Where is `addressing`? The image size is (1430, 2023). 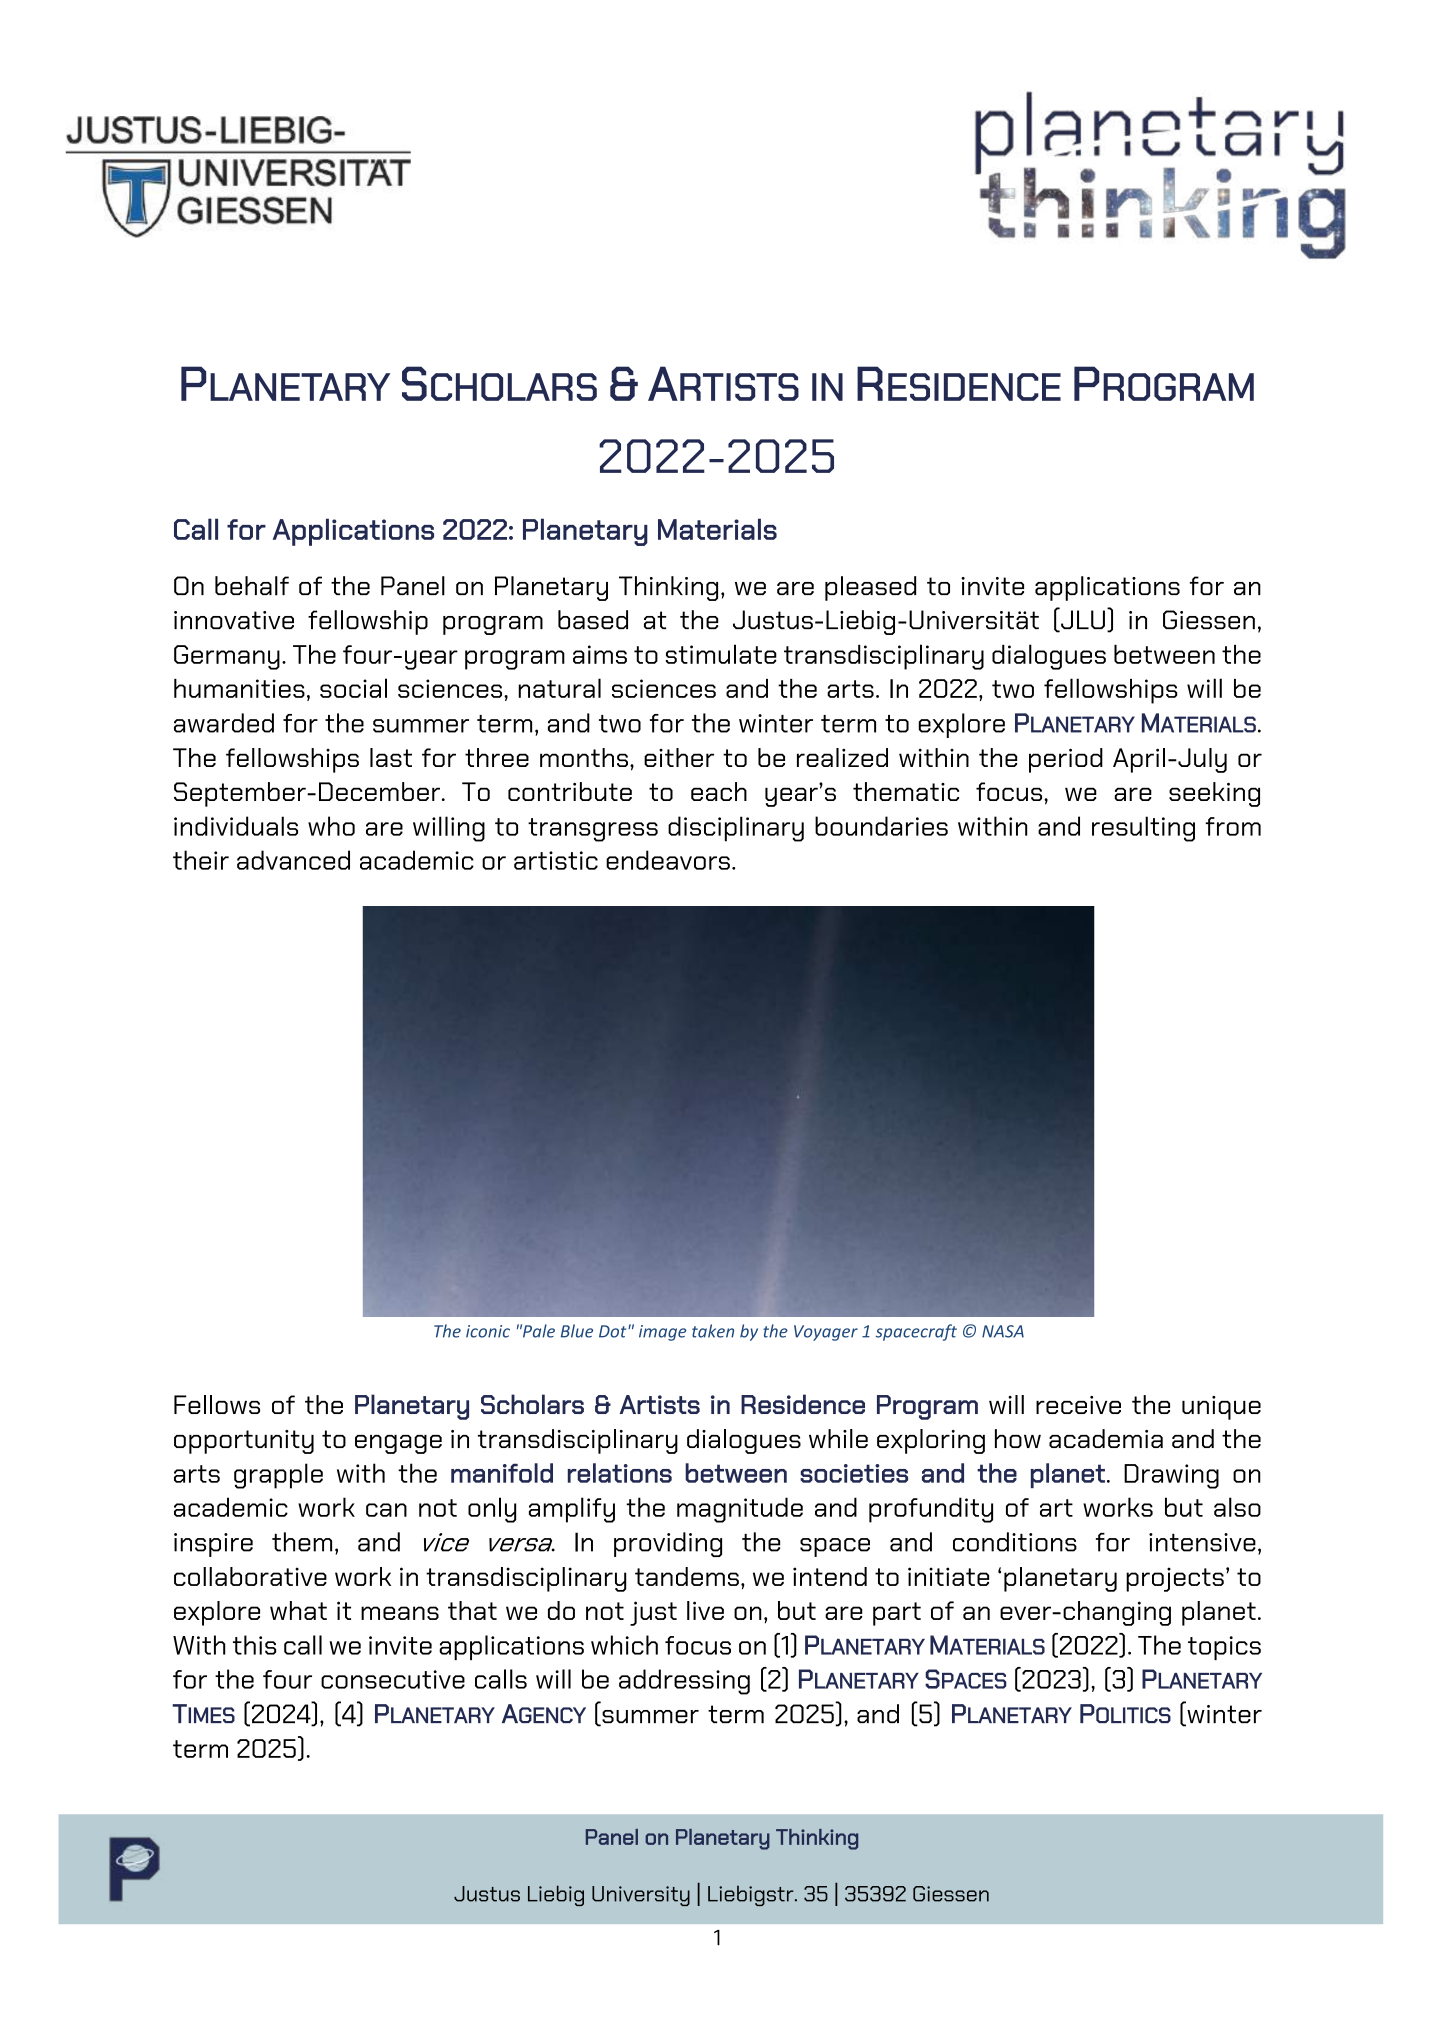 addressing is located at coordinates (684, 1682).
